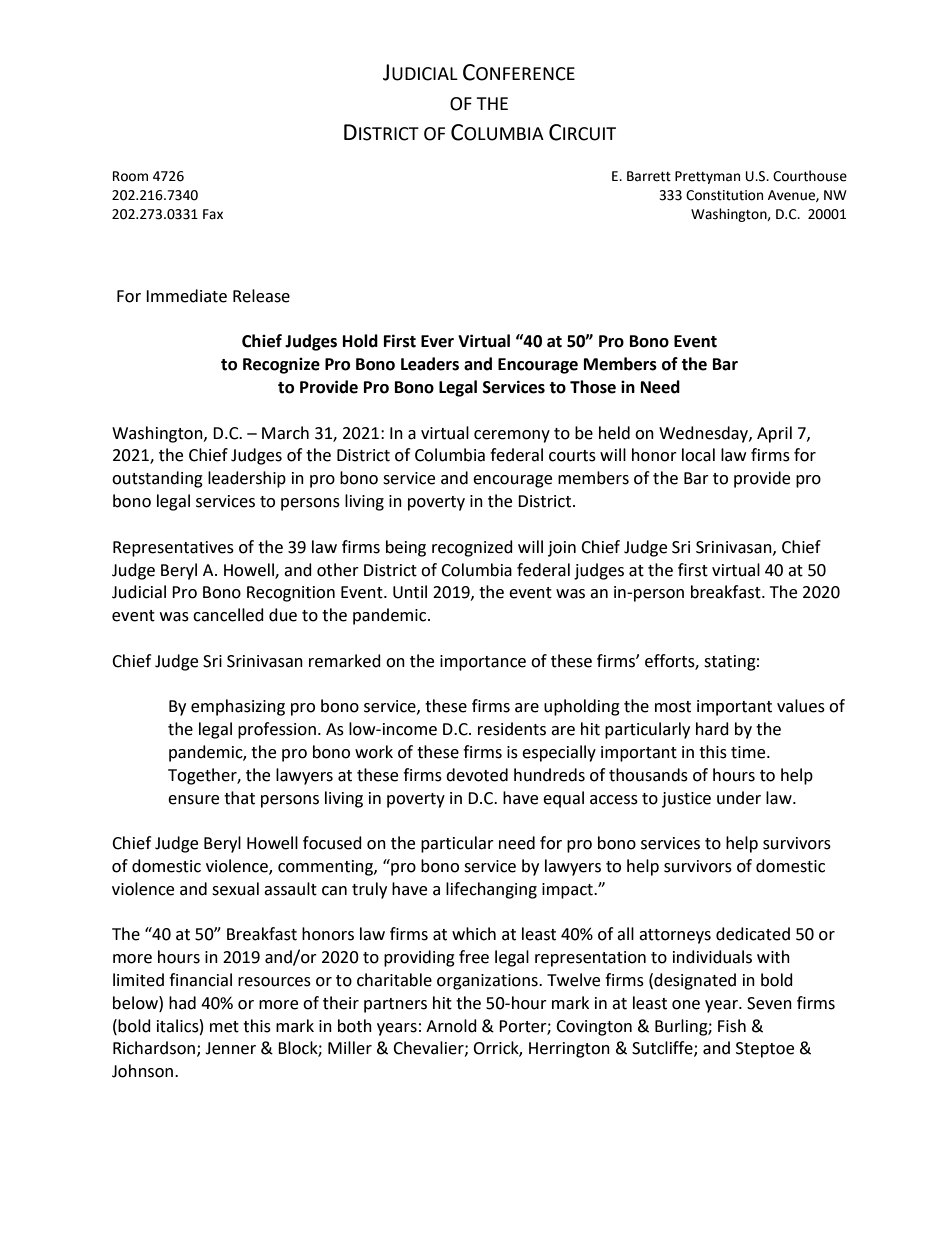  Describe the element at coordinates (213, 214) in the screenshot. I see `Fax` at that location.
